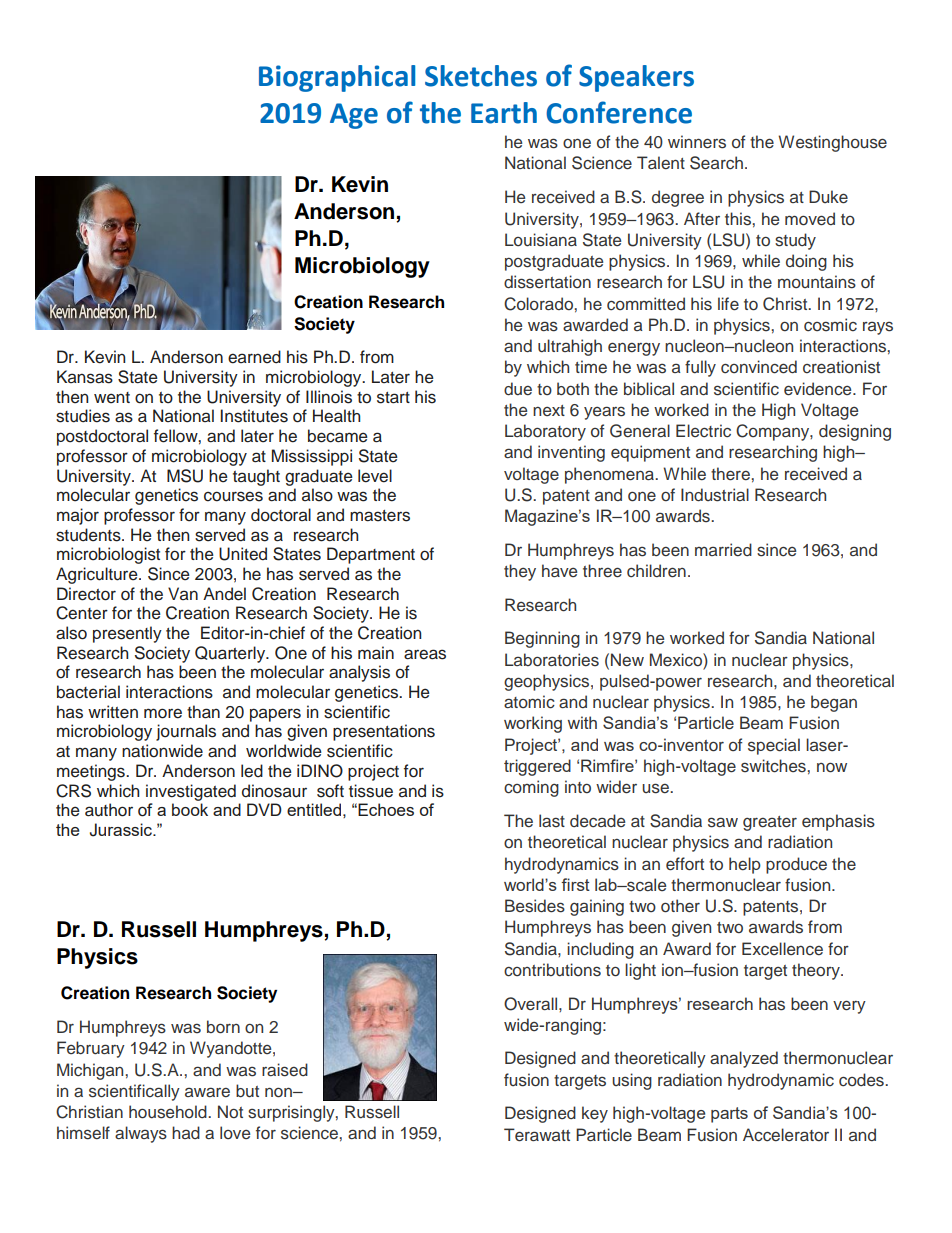 This page has width=952, height=1233. Describe the element at coordinates (169, 1112) in the page. I see `household` at that location.
